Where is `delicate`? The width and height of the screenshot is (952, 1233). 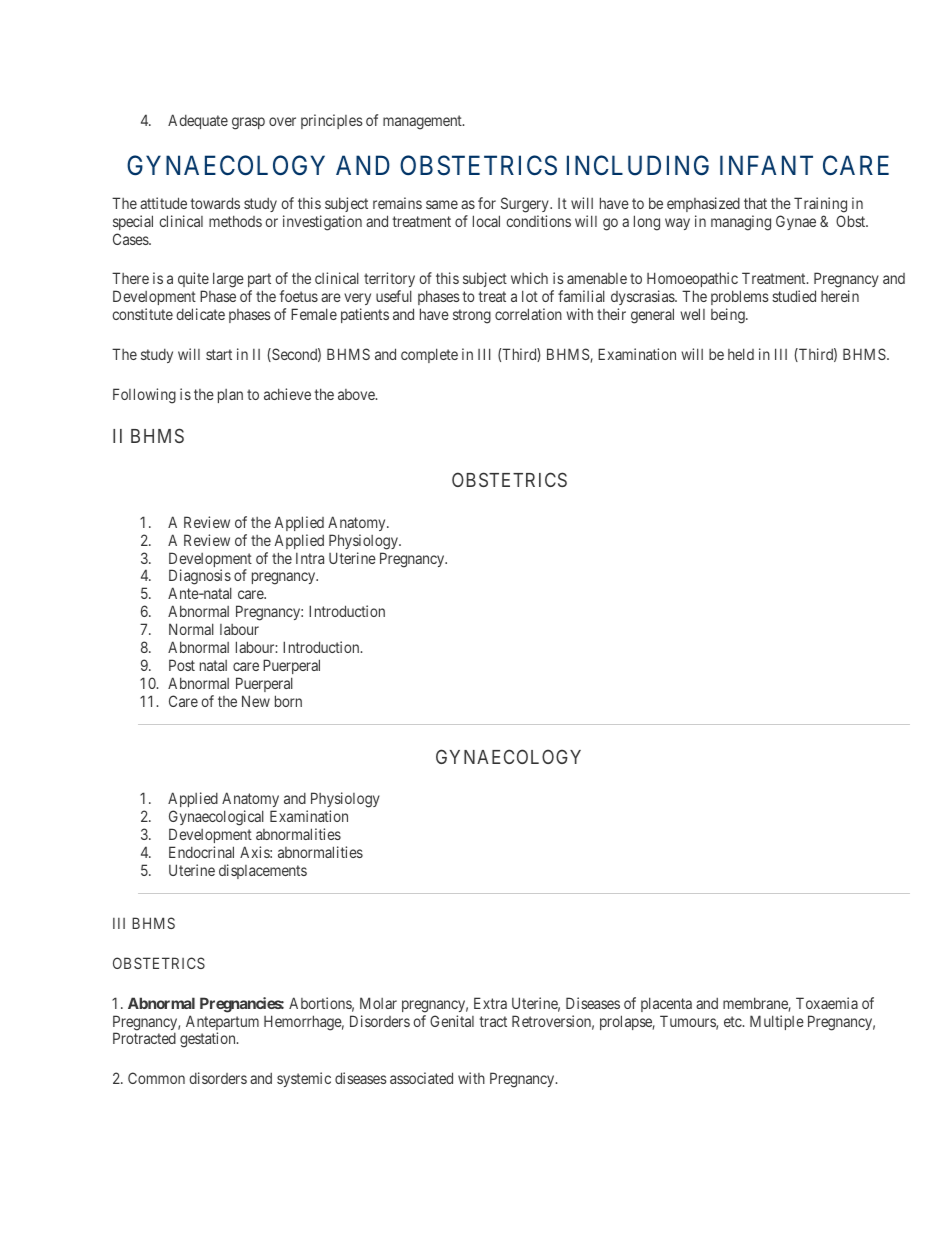
delicate is located at coordinates (200, 314).
